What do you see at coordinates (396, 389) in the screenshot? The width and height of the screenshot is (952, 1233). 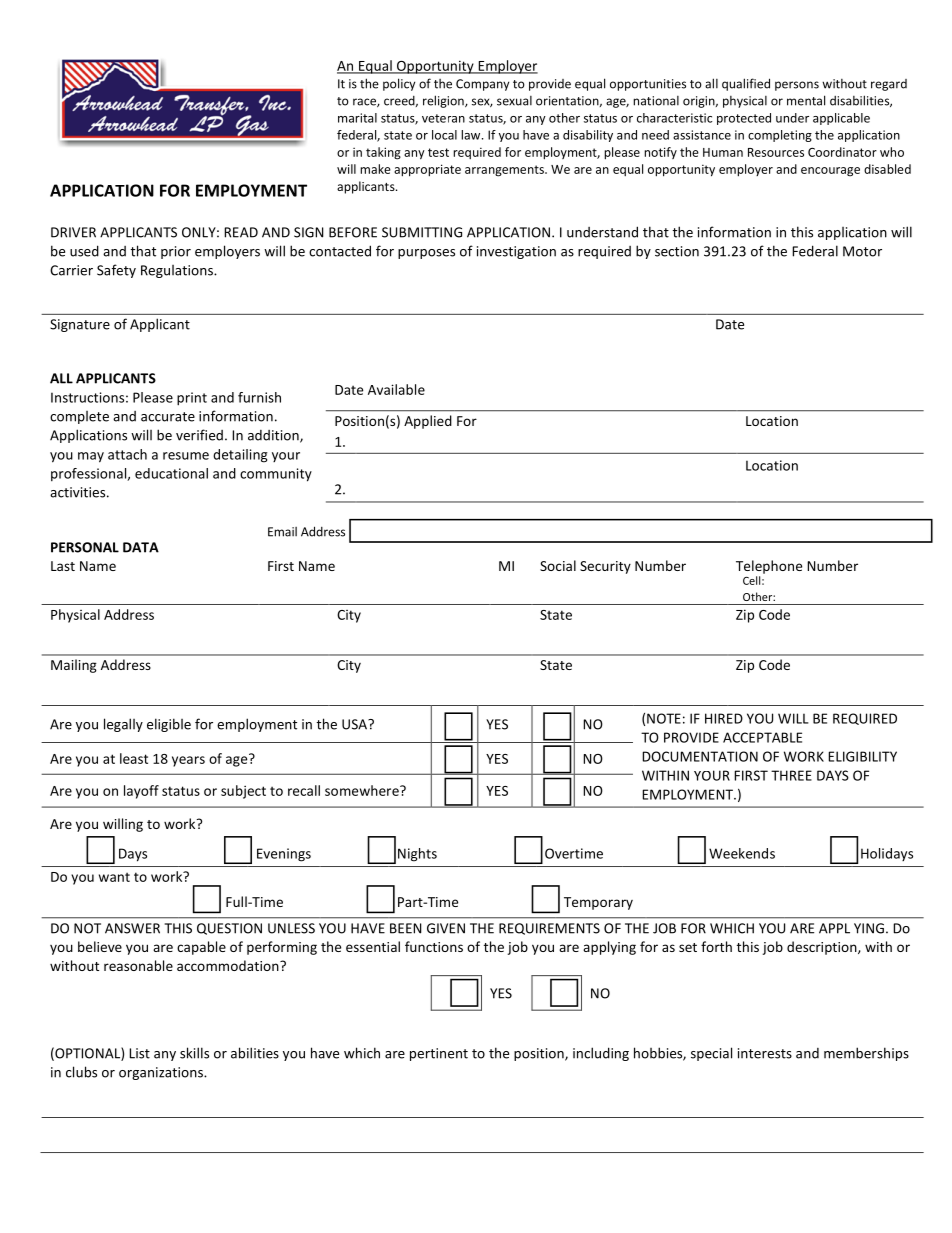 I see `Available` at bounding box center [396, 389].
